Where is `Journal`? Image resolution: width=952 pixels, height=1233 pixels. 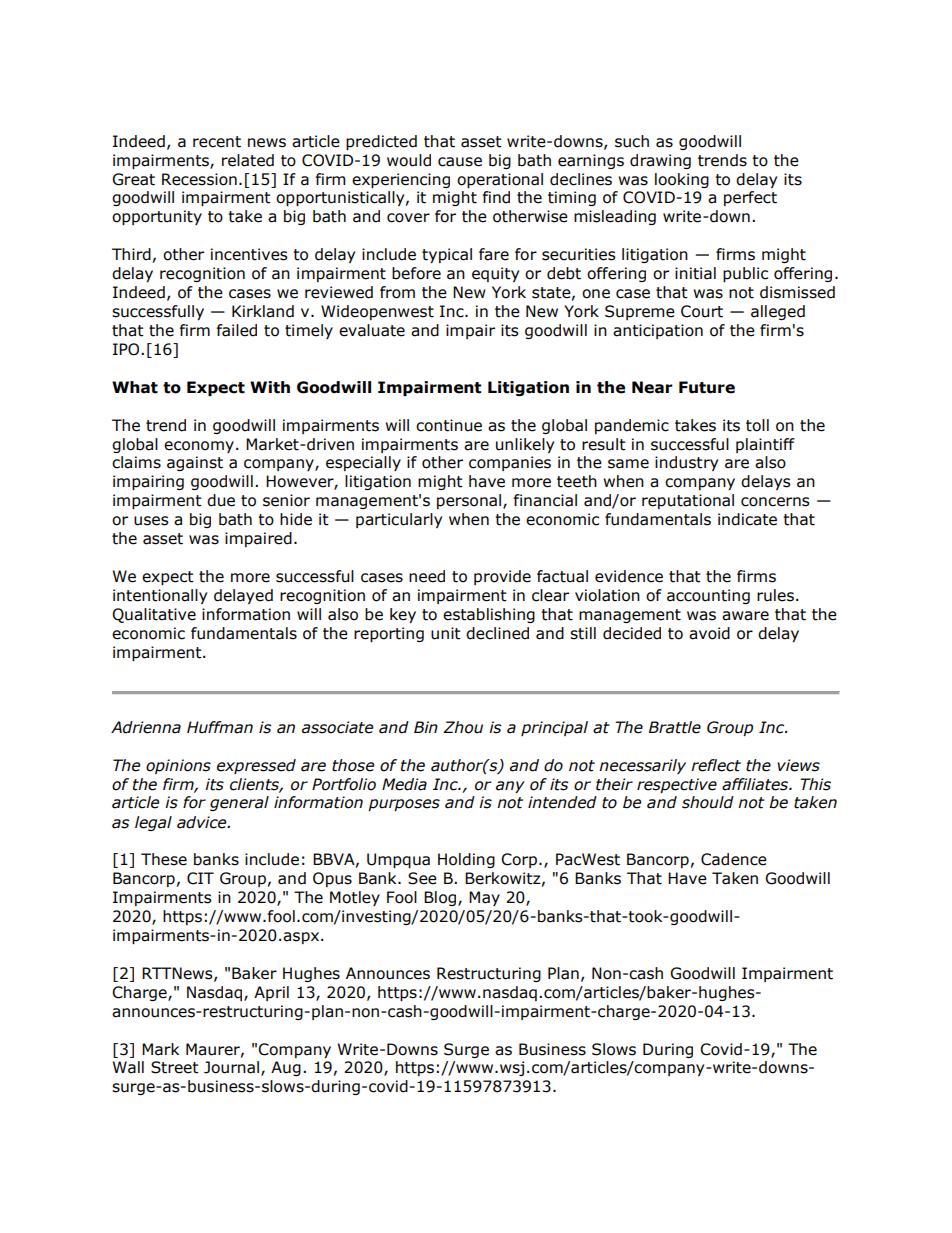
Journal is located at coordinates (231, 1067).
